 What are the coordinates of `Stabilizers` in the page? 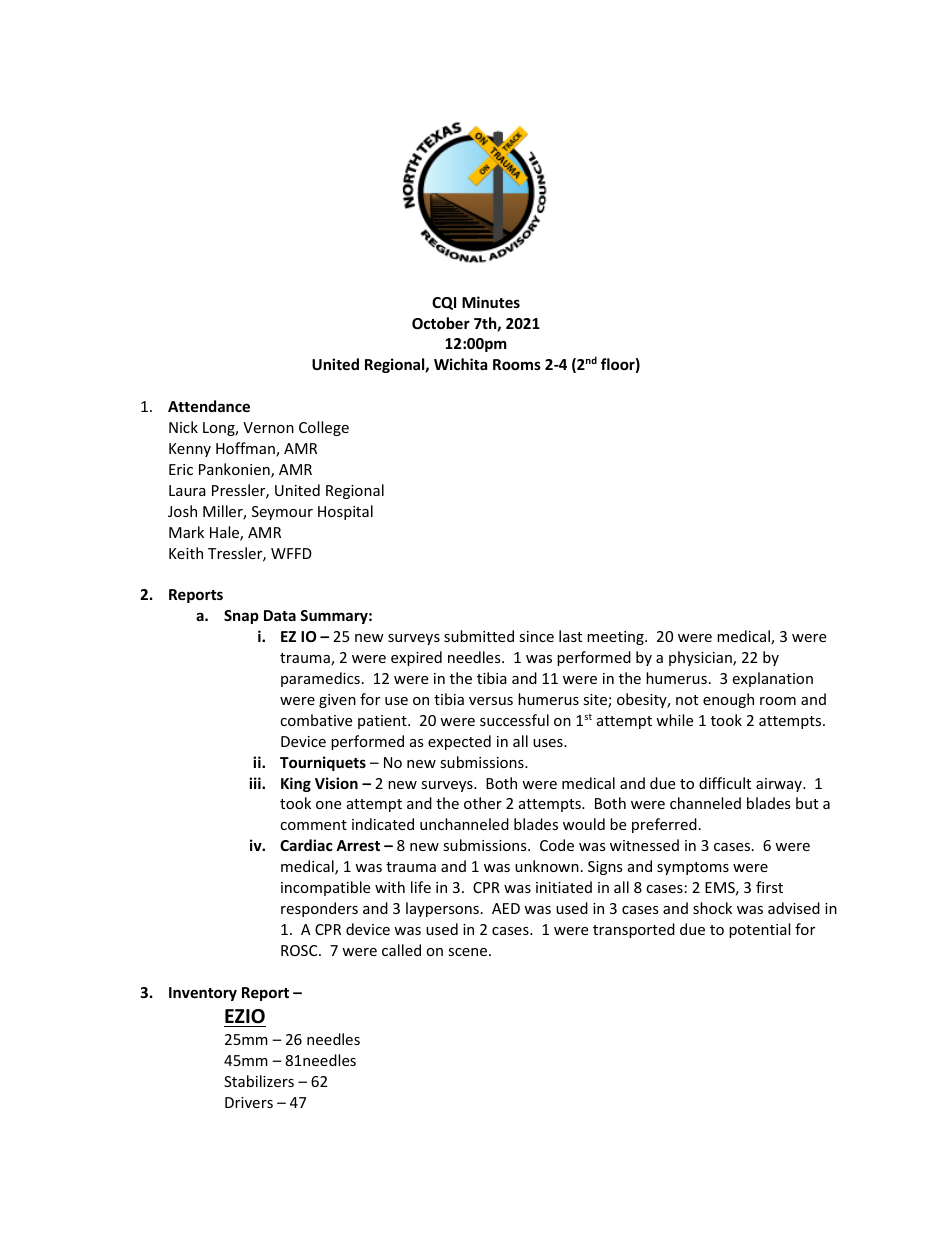 It's located at (259, 1081).
